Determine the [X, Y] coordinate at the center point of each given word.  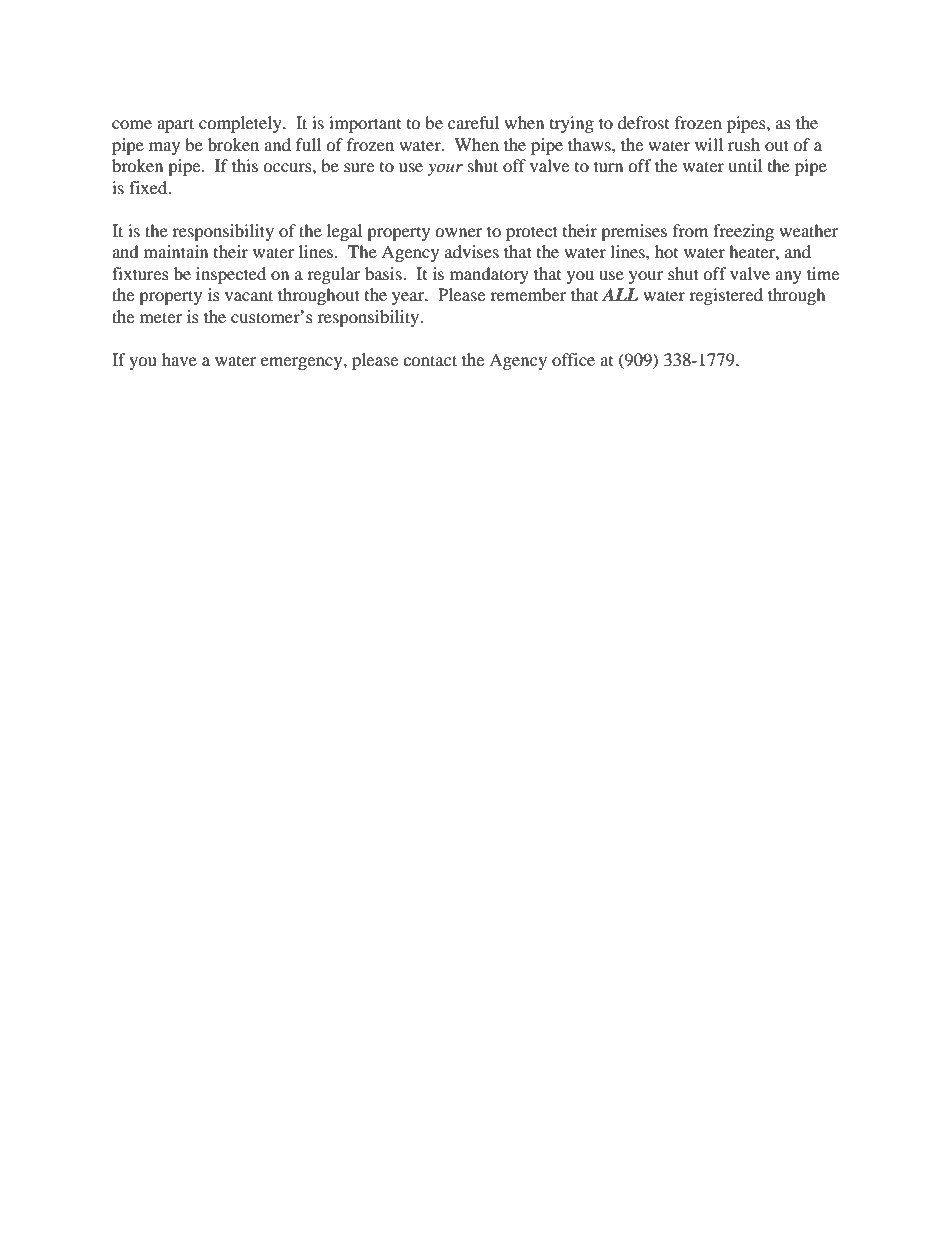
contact [430, 360]
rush [744, 144]
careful [473, 122]
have [179, 359]
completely [241, 124]
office [573, 359]
